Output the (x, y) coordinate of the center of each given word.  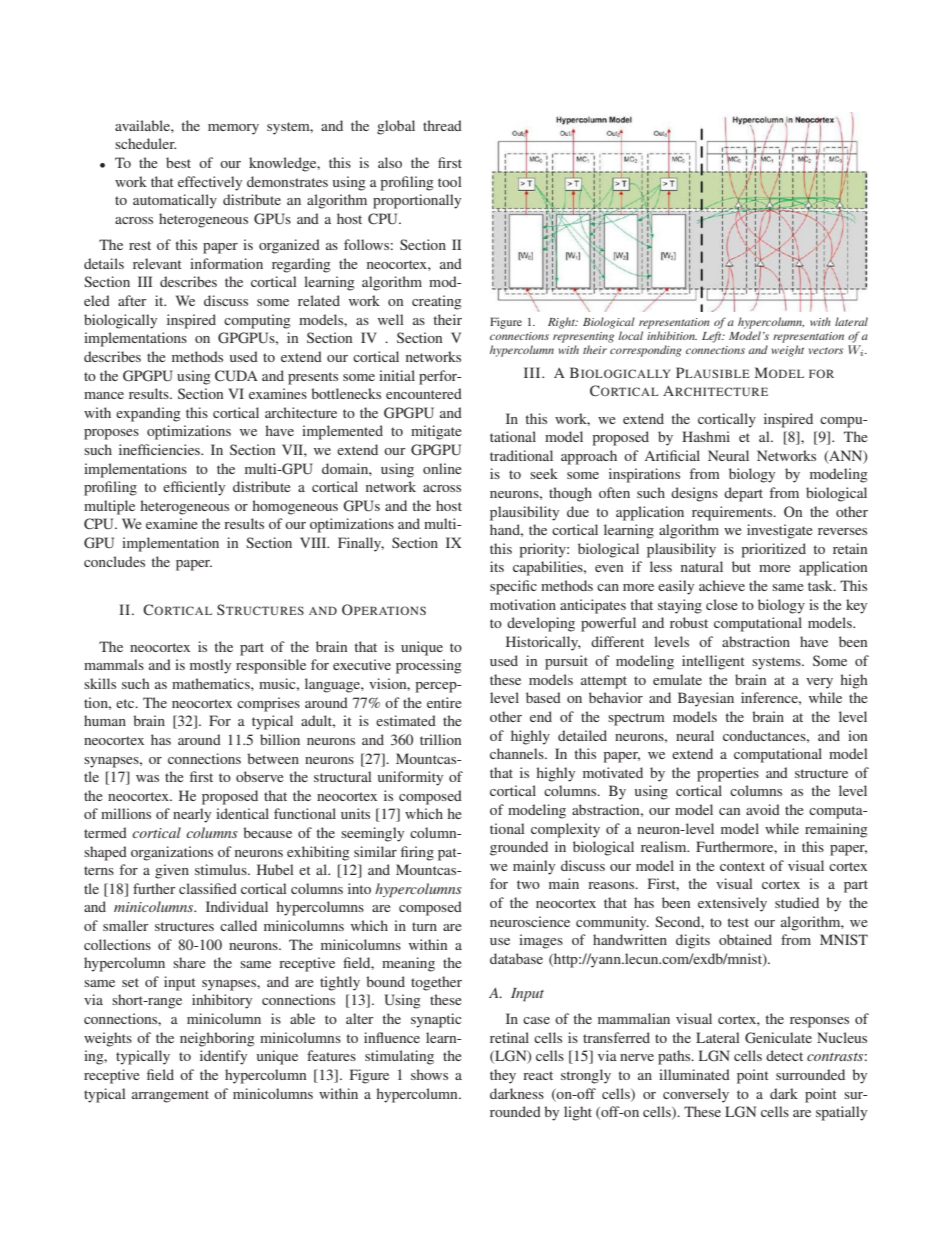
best (178, 162)
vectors (826, 351)
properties (728, 774)
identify (223, 1057)
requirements (733, 513)
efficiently (194, 488)
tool (450, 181)
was (147, 778)
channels (518, 753)
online (442, 468)
